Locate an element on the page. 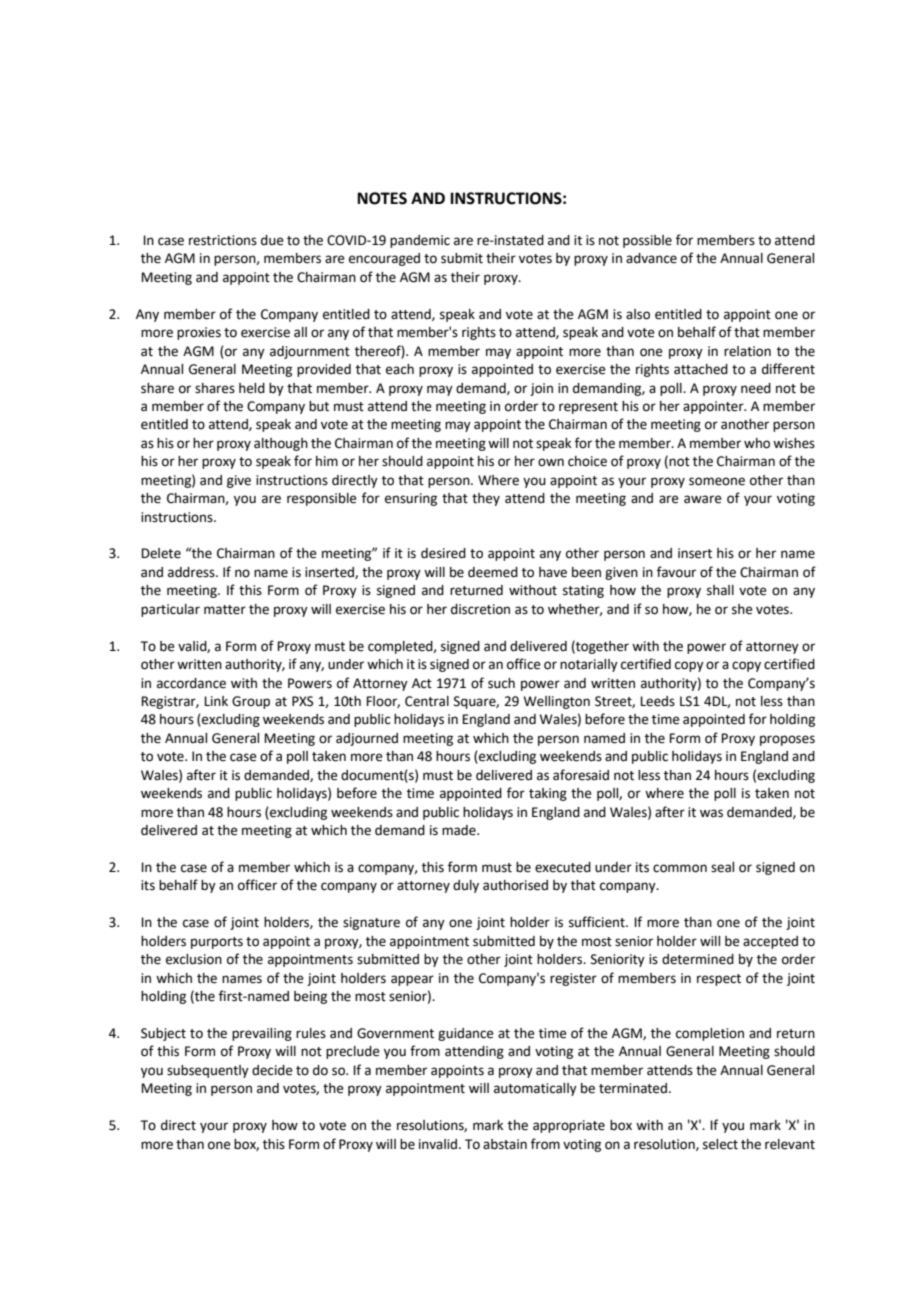 This page has height=1308, width=924. subsequently is located at coordinates (208, 1071).
